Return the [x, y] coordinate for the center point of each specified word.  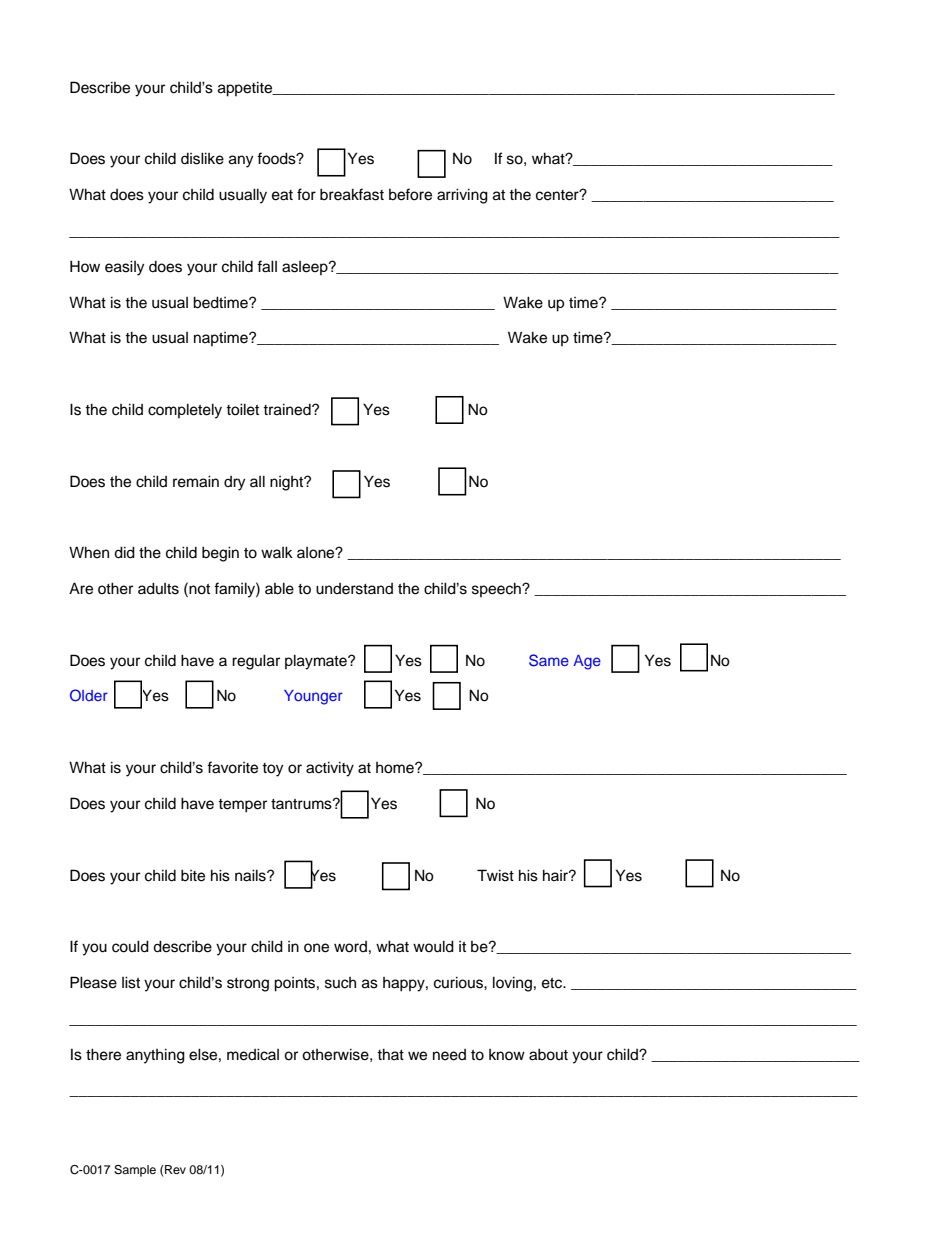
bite [193, 875]
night [288, 483]
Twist [495, 875]
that [390, 1054]
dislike [202, 158]
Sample [135, 1171]
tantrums [302, 804]
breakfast [352, 194]
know [507, 1054]
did [124, 552]
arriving [462, 196]
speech [497, 589]
